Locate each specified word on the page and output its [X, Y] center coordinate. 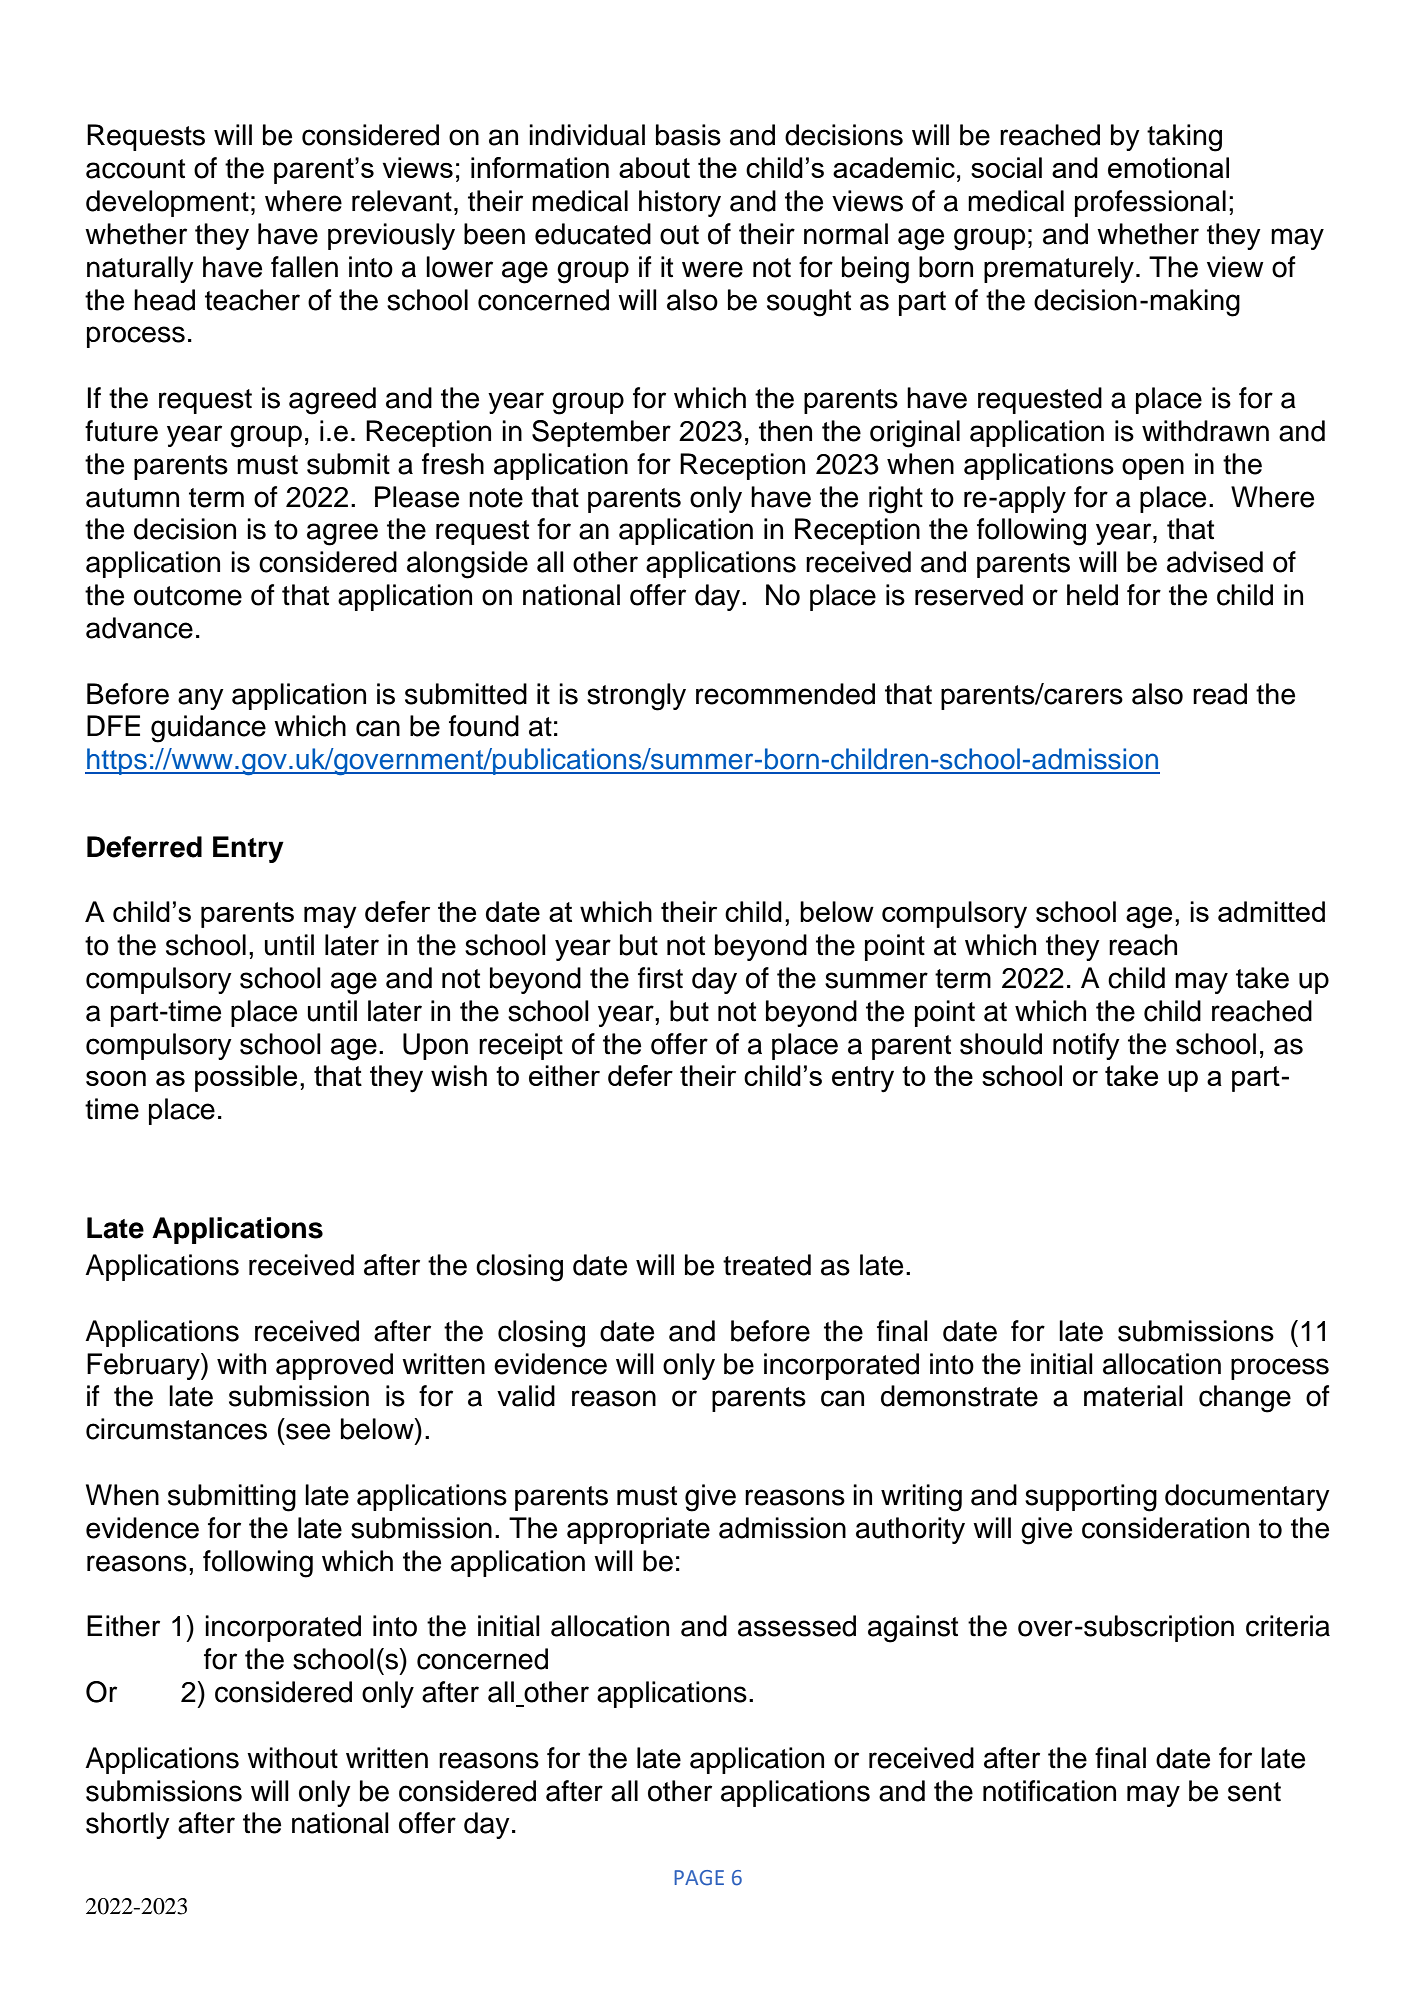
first [660, 978]
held [1092, 595]
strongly [636, 697]
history [680, 203]
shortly [128, 1825]
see [308, 1431]
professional [1150, 203]
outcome [188, 596]
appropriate [638, 1530]
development [167, 203]
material [1133, 1396]
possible [246, 1078]
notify [1086, 1046]
